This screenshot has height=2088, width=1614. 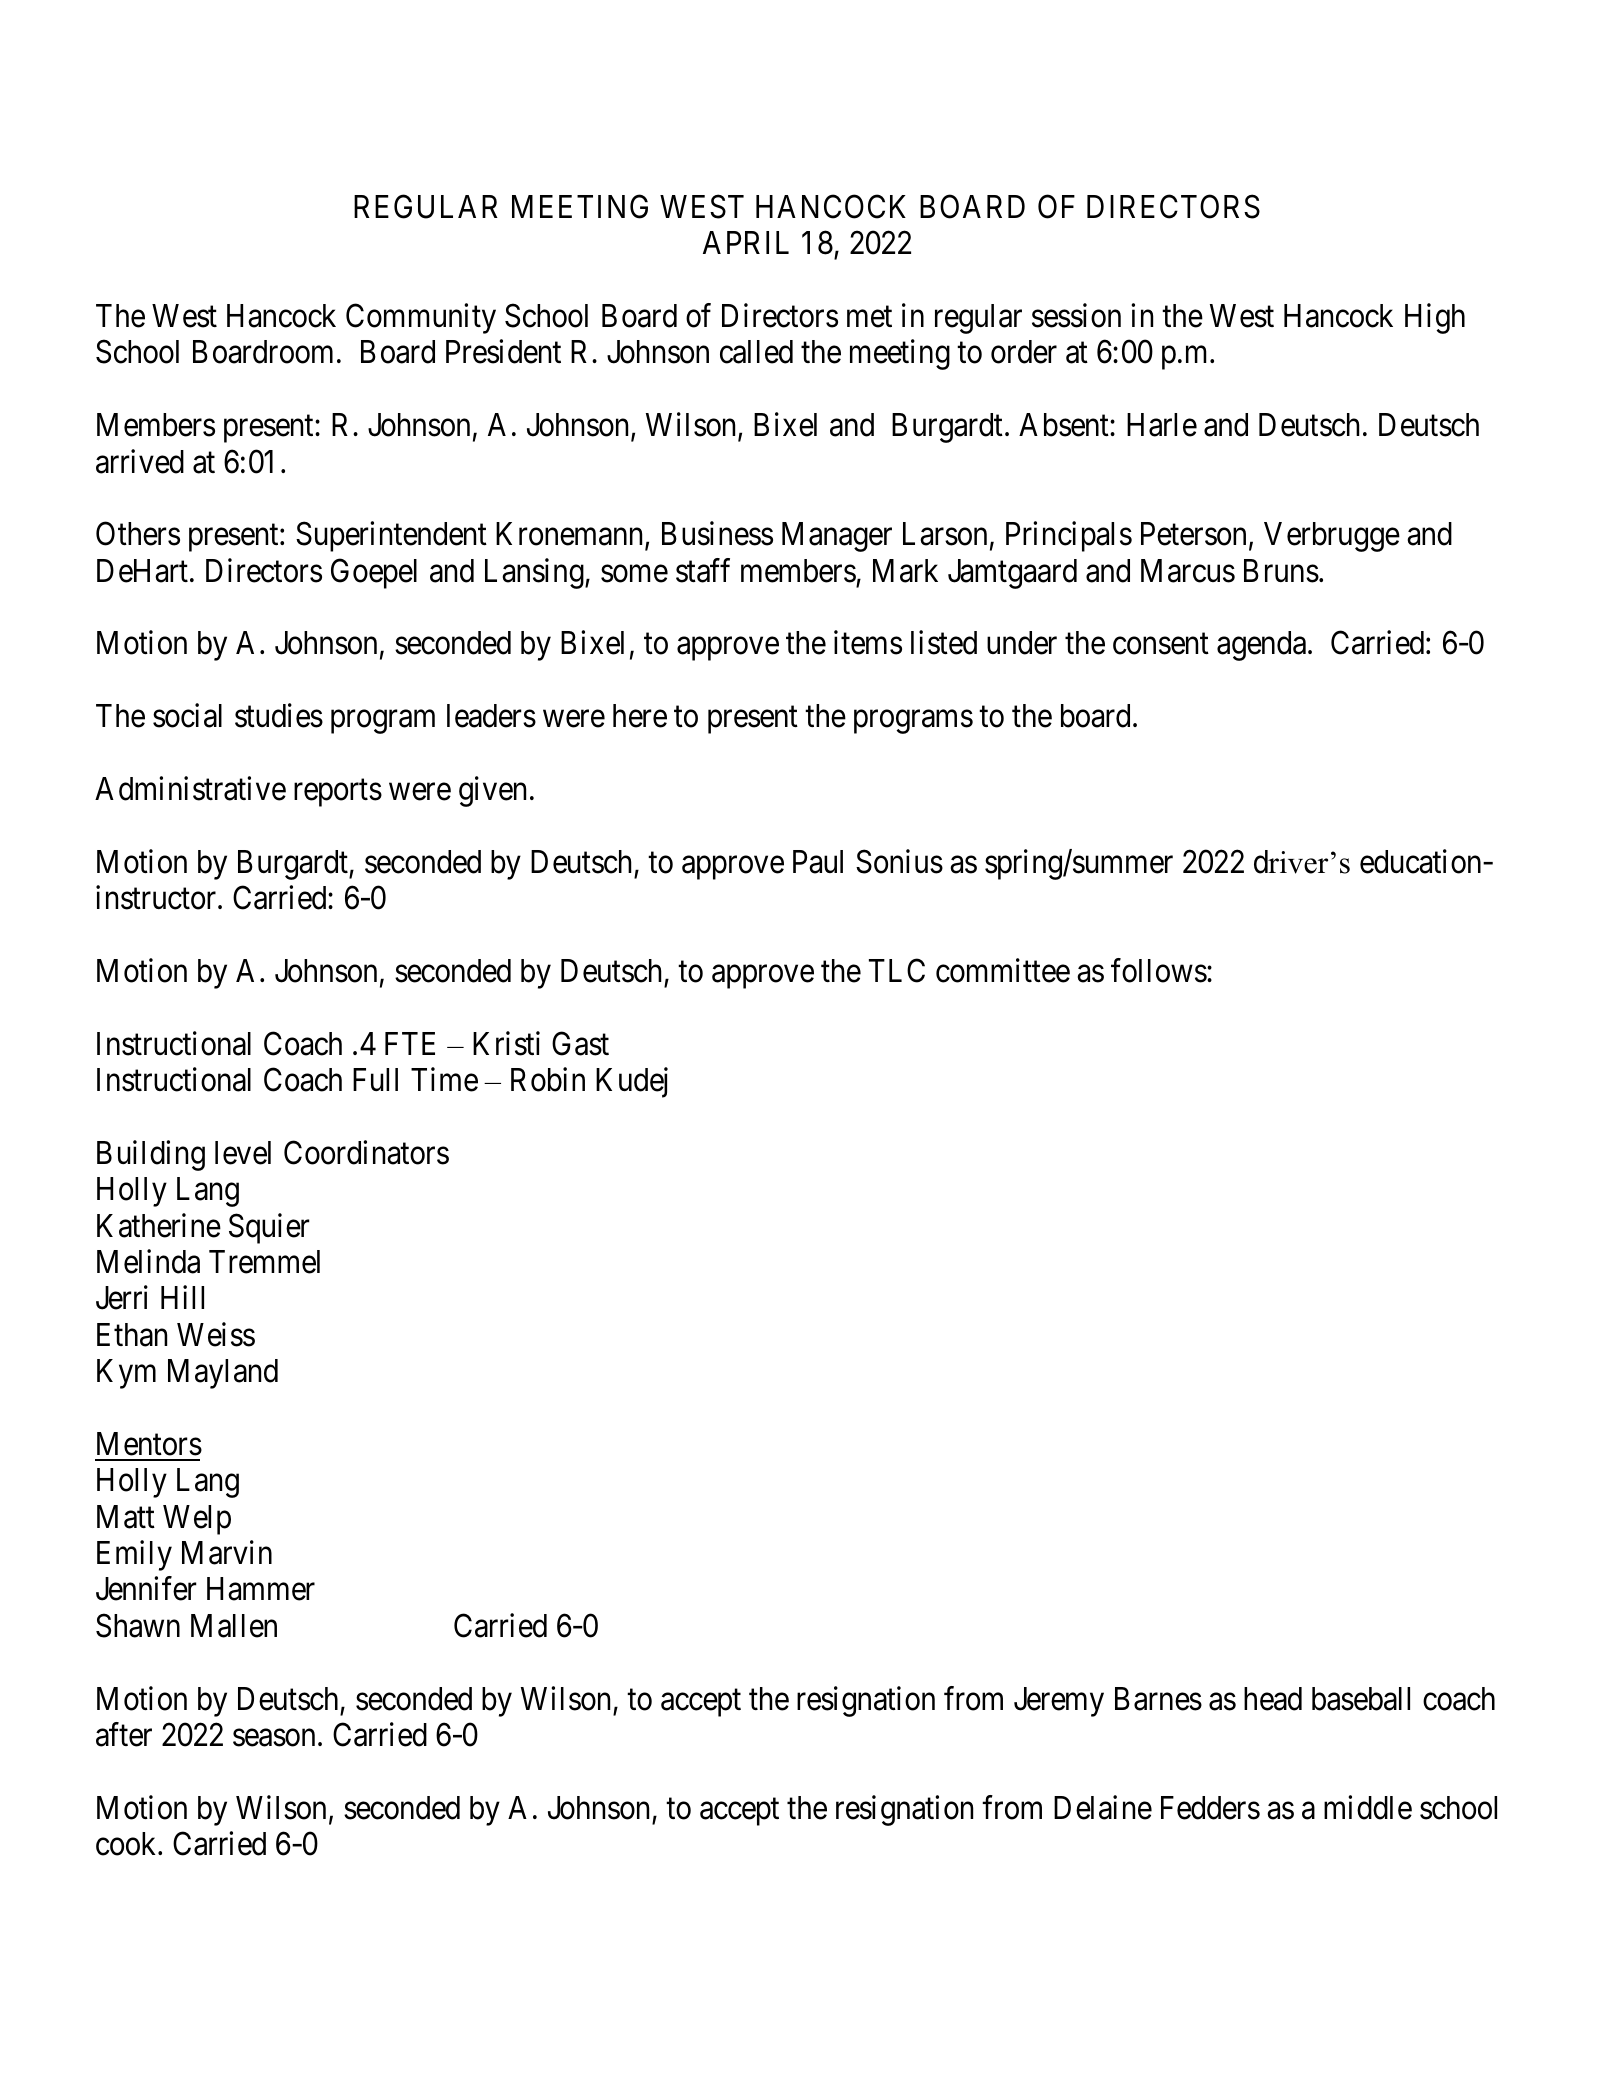 I want to click on Community, so click(x=421, y=318).
